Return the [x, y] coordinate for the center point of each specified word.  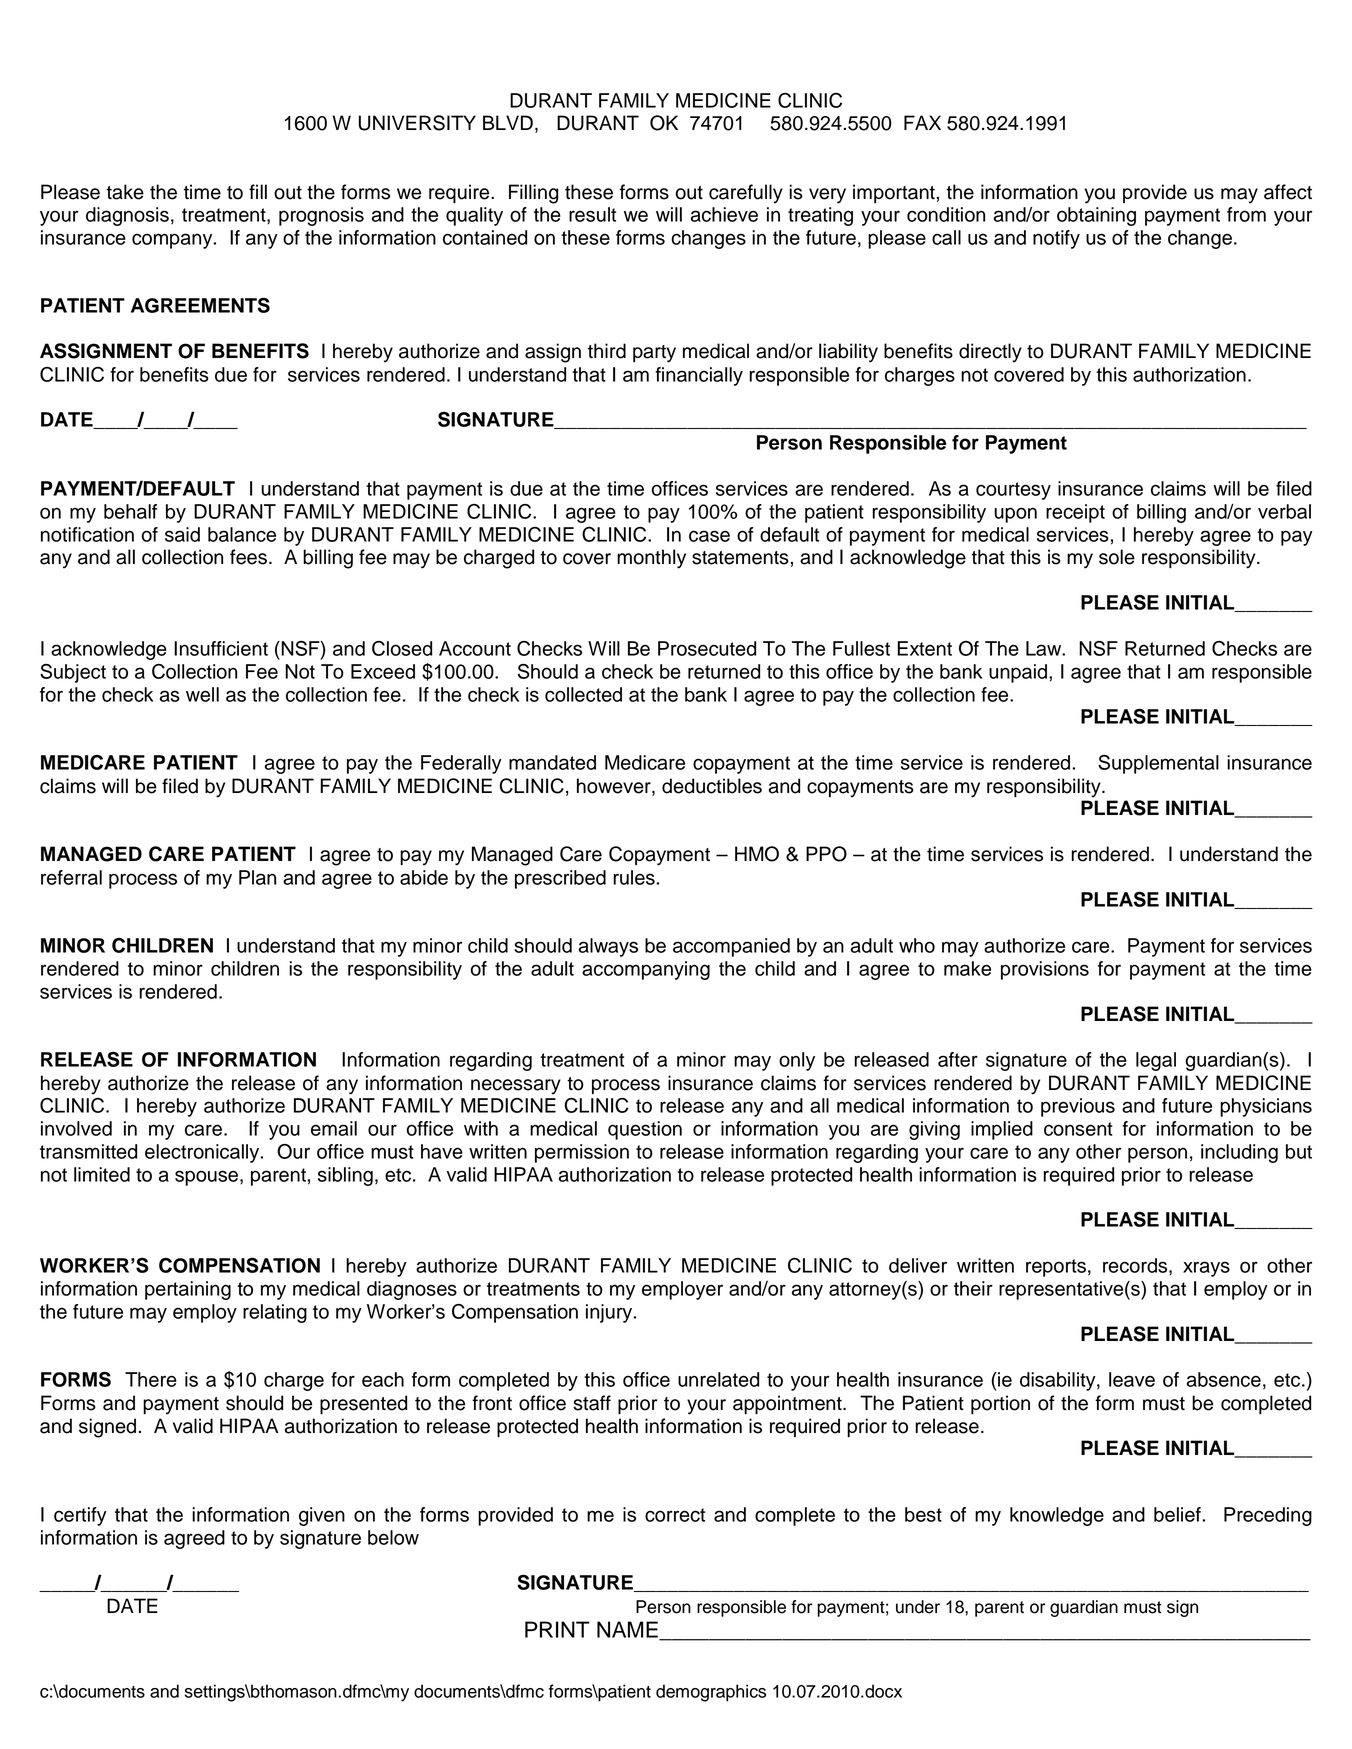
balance [242, 534]
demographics [711, 1693]
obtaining [1096, 216]
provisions [1045, 970]
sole [1117, 557]
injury [610, 1313]
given [322, 1516]
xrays [1206, 1269]
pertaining [188, 1290]
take [125, 192]
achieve [724, 214]
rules [635, 877]
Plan [257, 877]
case [709, 536]
